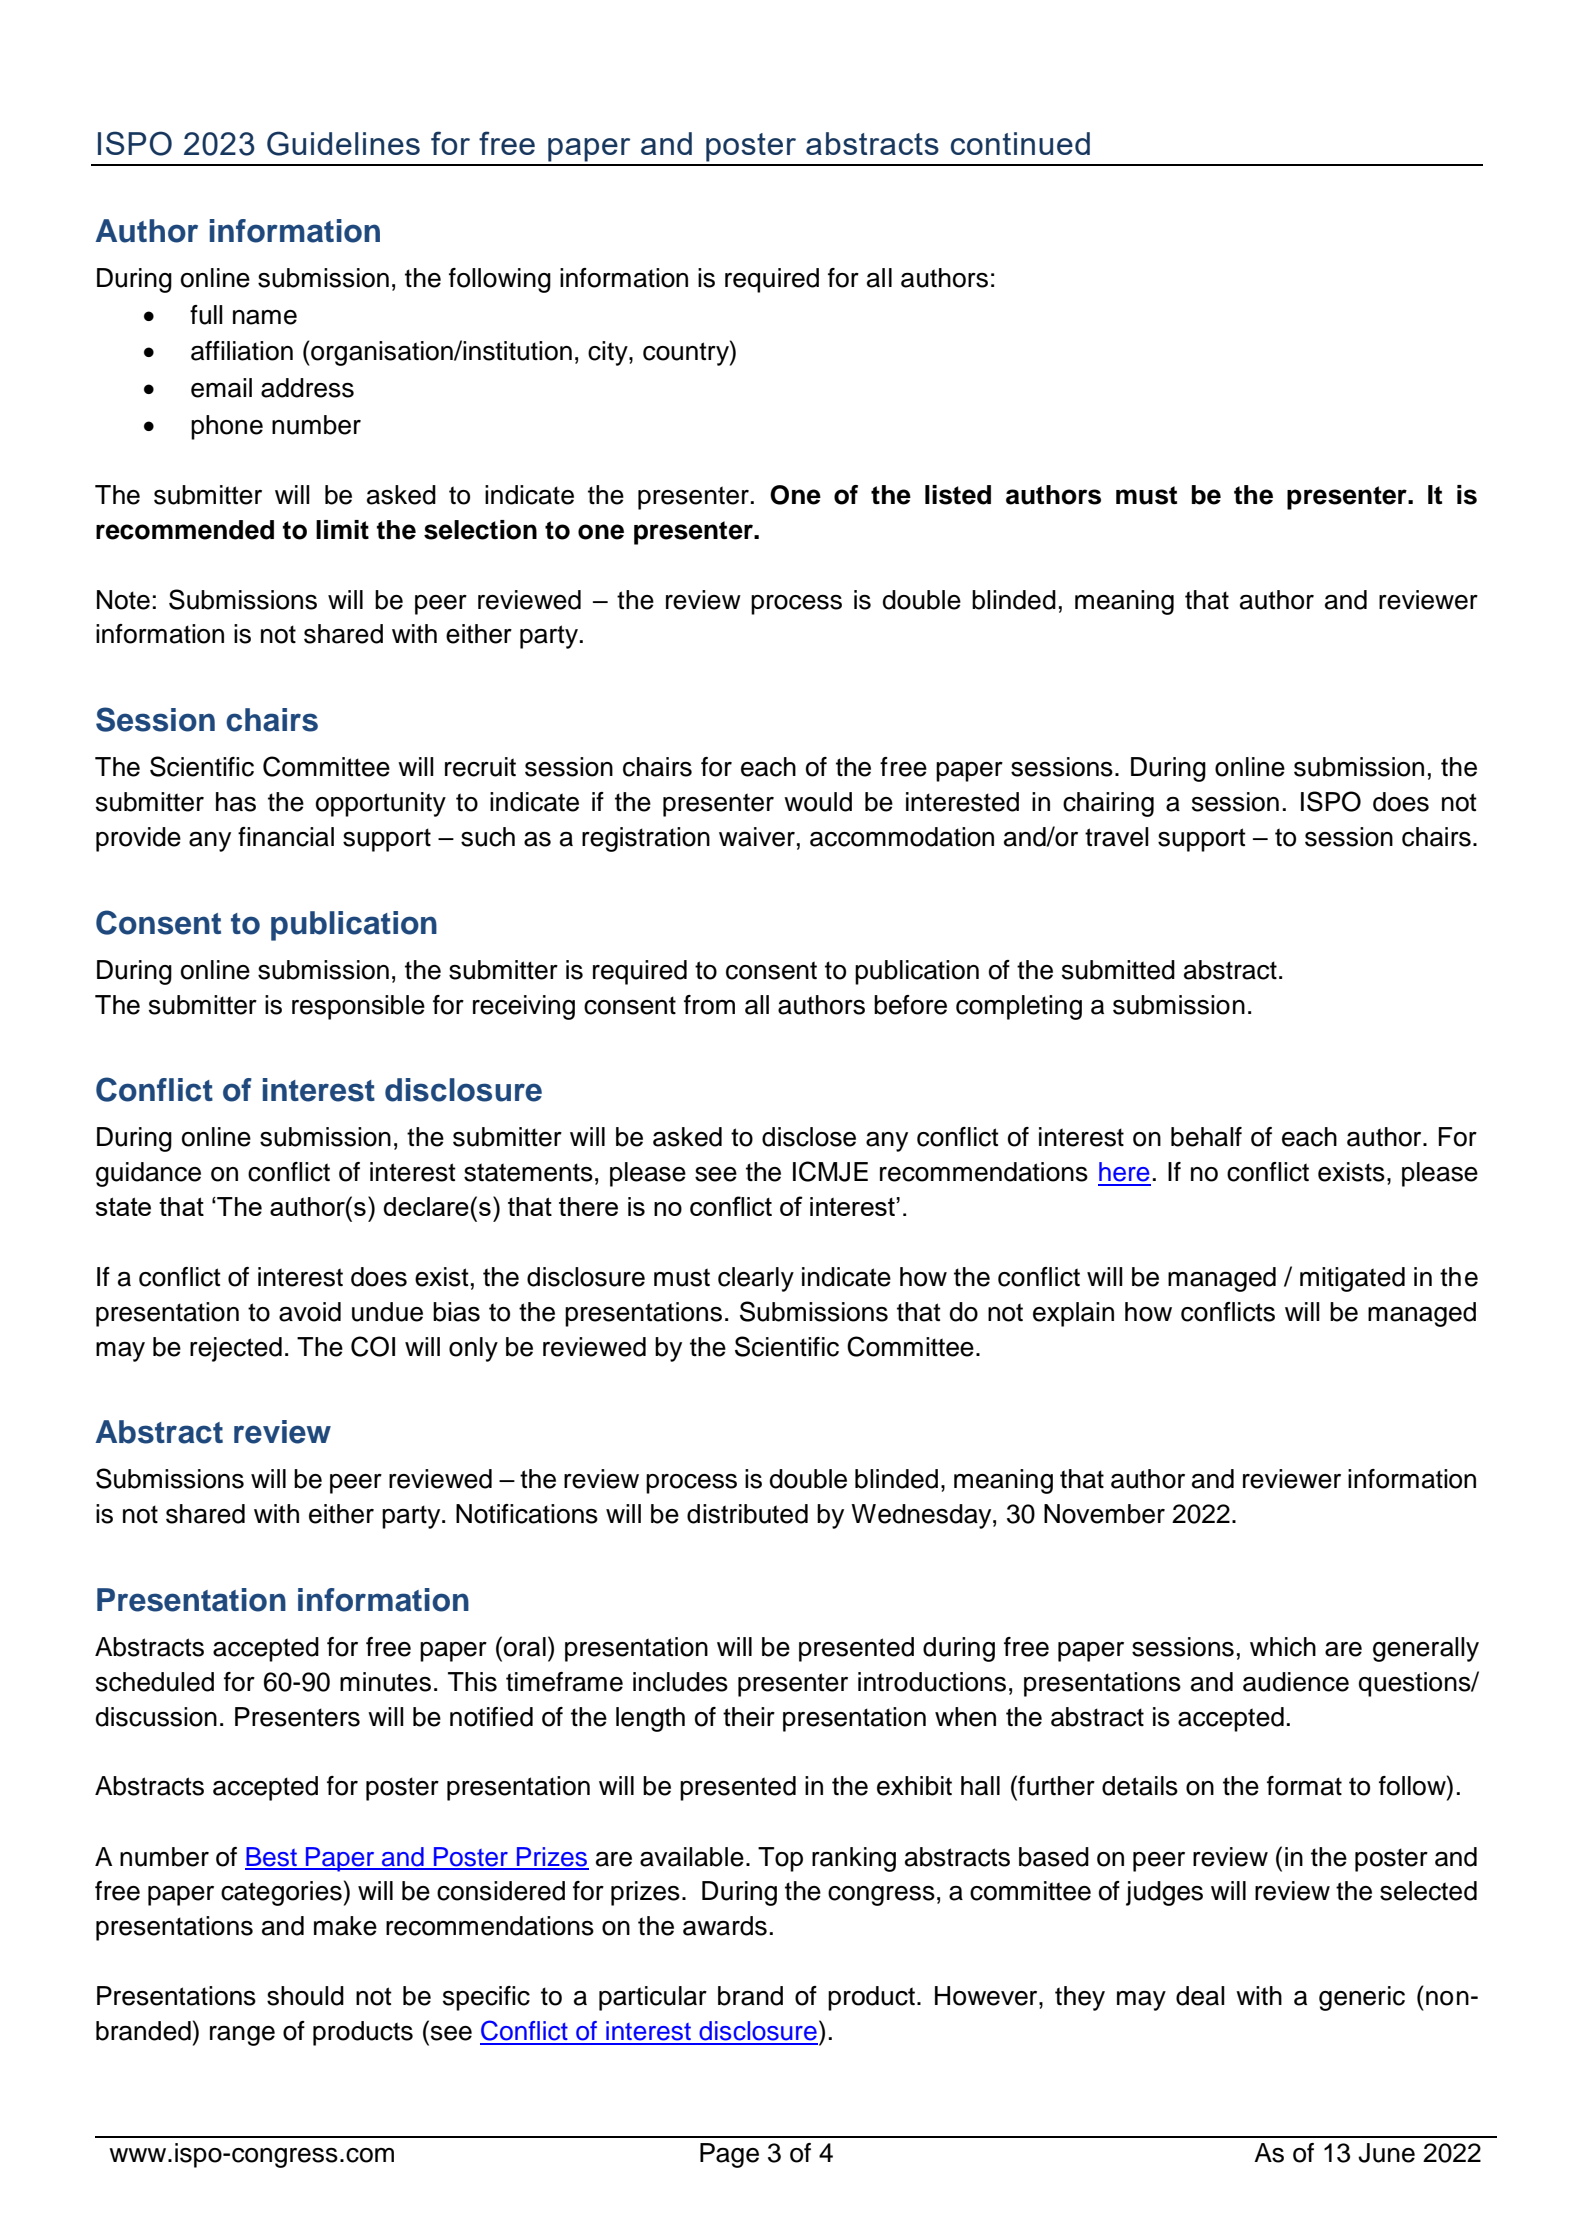 The height and width of the screenshot is (2226, 1574). I want to click on November, so click(1104, 1514).
